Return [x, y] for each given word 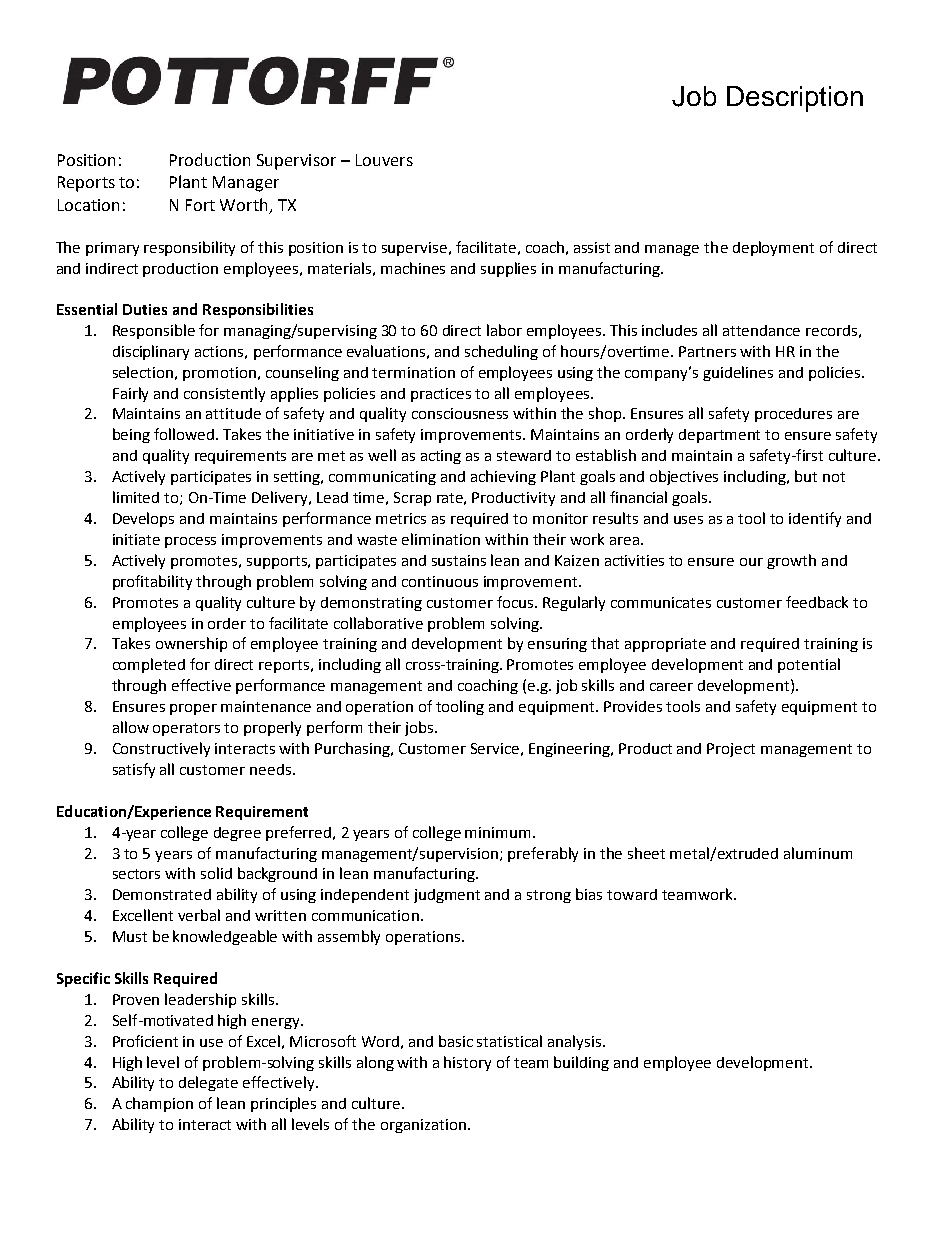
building [581, 1063]
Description [795, 99]
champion [159, 1104]
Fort [200, 205]
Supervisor [296, 162]
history [467, 1063]
